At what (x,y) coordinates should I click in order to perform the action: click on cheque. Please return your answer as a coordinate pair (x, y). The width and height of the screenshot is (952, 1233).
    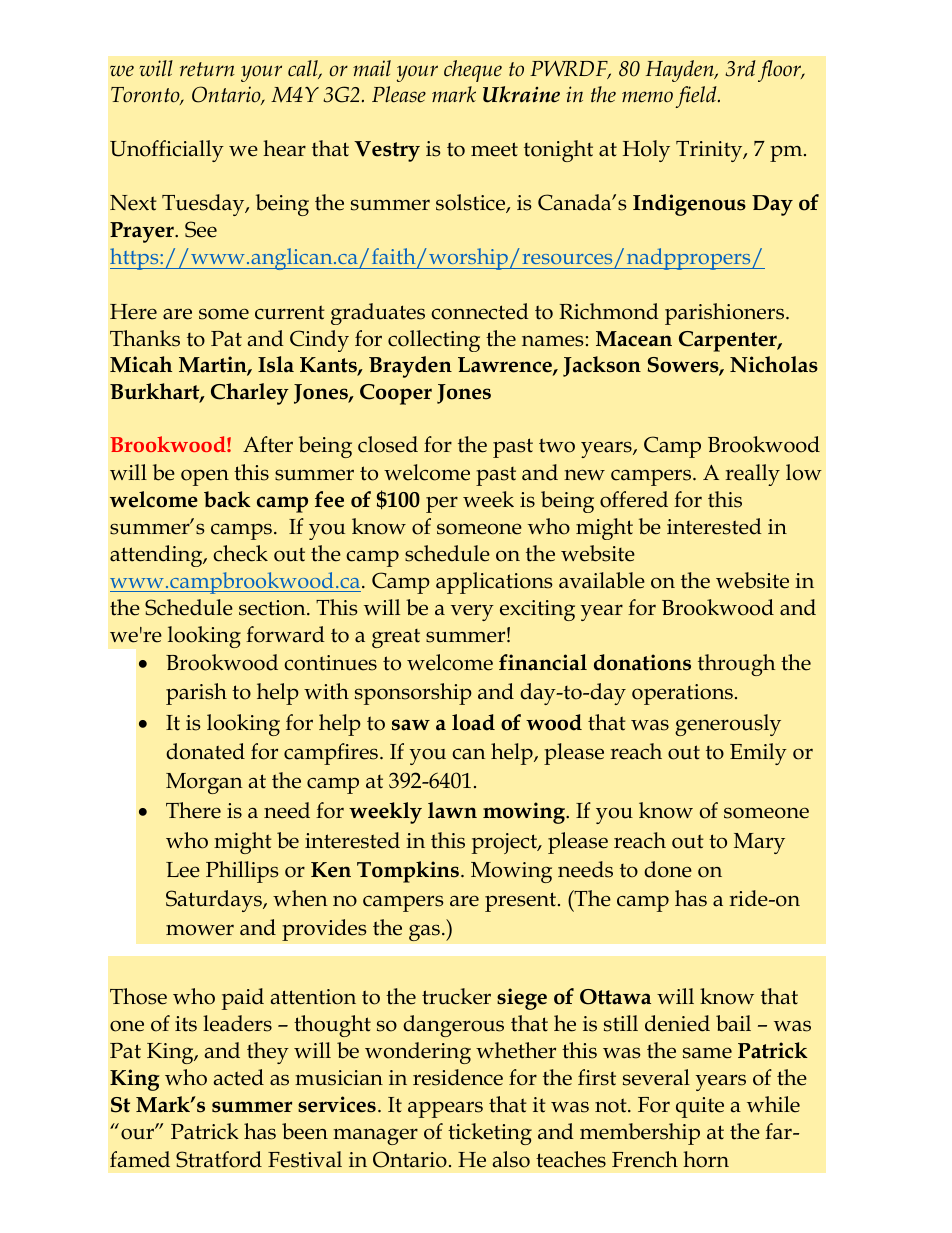
    Looking at the image, I should click on (473, 71).
